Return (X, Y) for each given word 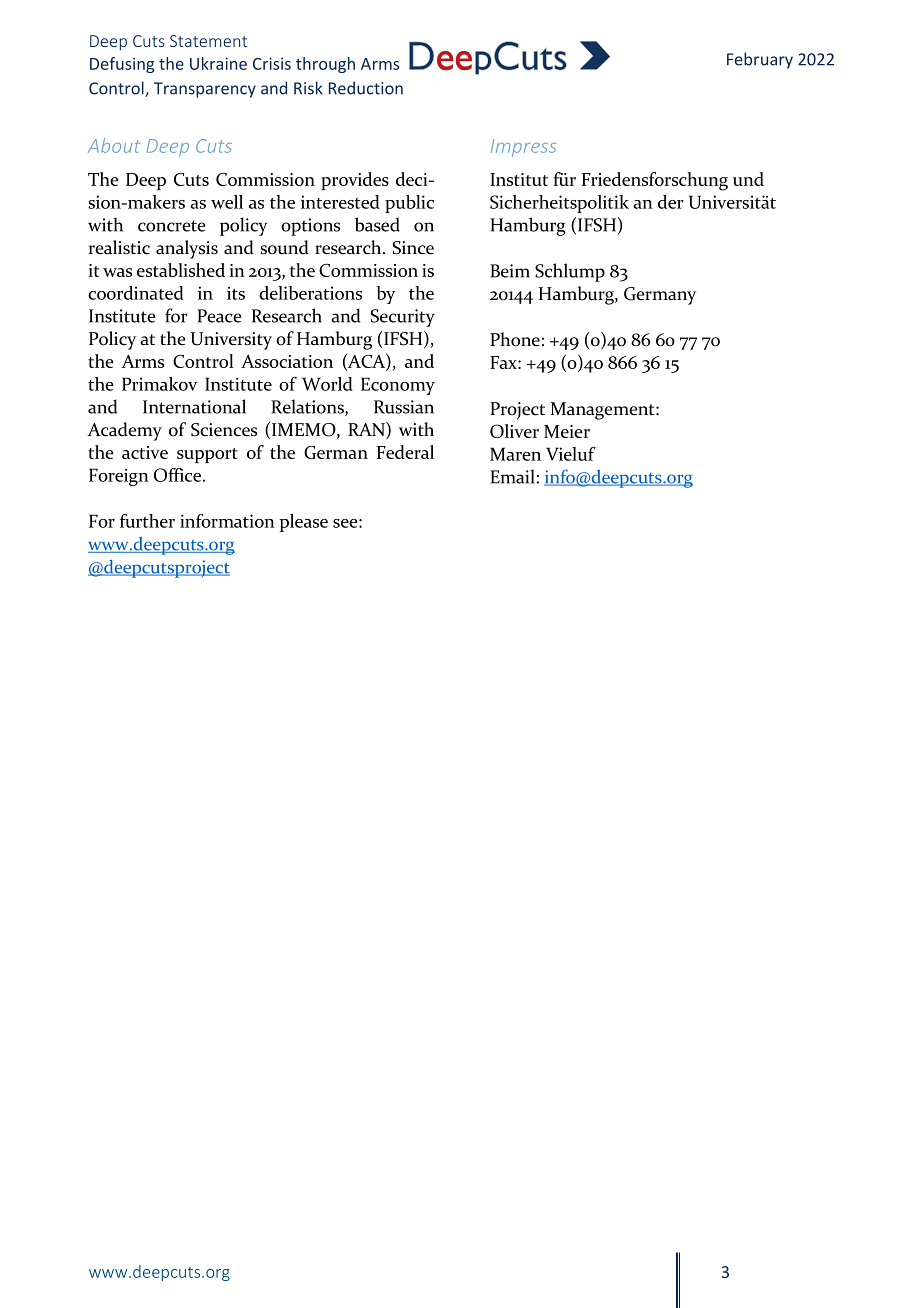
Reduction (366, 88)
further (147, 521)
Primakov (159, 384)
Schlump (570, 272)
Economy (398, 386)
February (760, 60)
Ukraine (218, 63)
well (227, 202)
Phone (515, 339)
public (409, 204)
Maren (515, 454)
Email (513, 476)
